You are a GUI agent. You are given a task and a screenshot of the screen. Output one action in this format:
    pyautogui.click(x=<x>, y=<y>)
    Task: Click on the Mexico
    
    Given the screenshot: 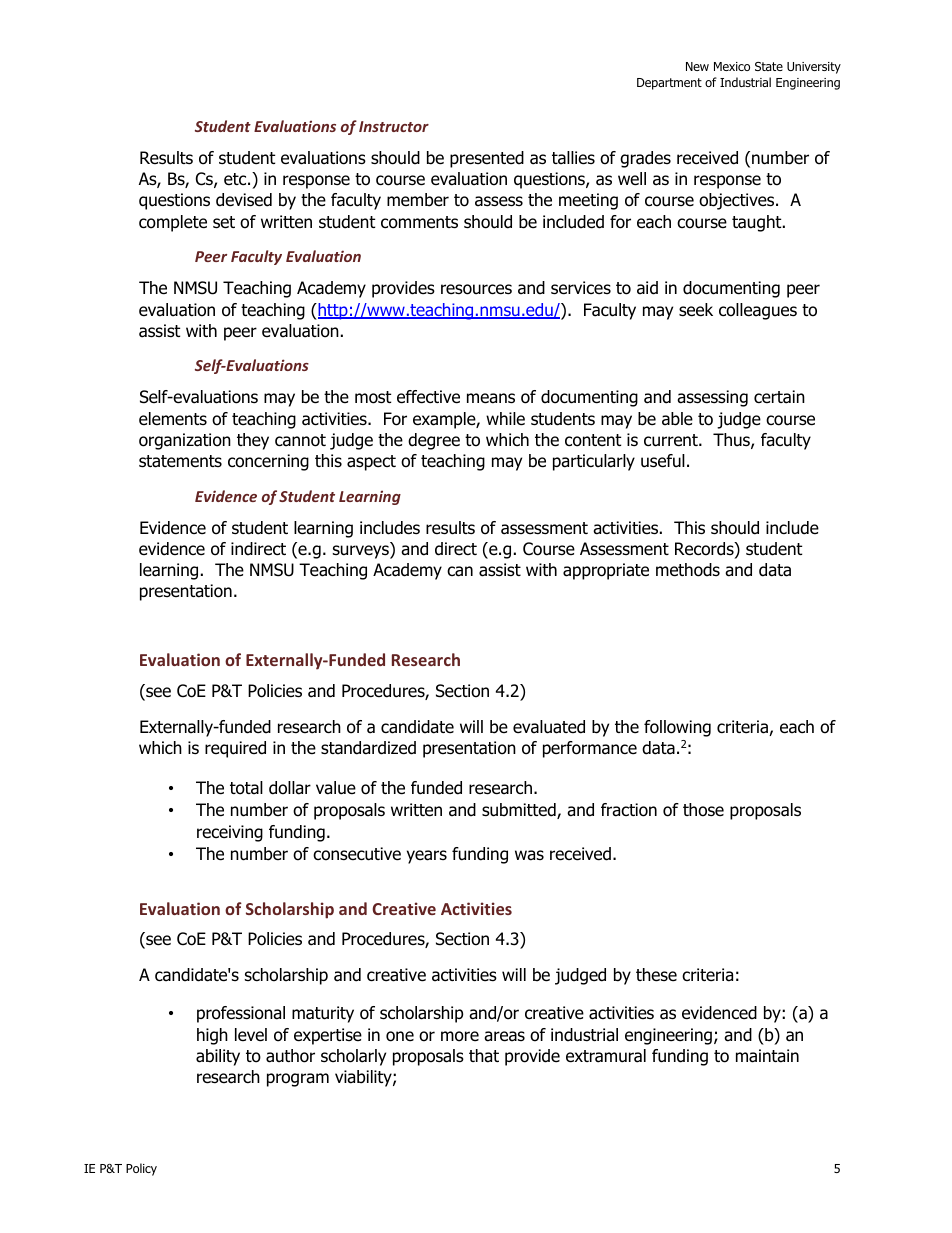 What is the action you would take?
    pyautogui.click(x=732, y=66)
